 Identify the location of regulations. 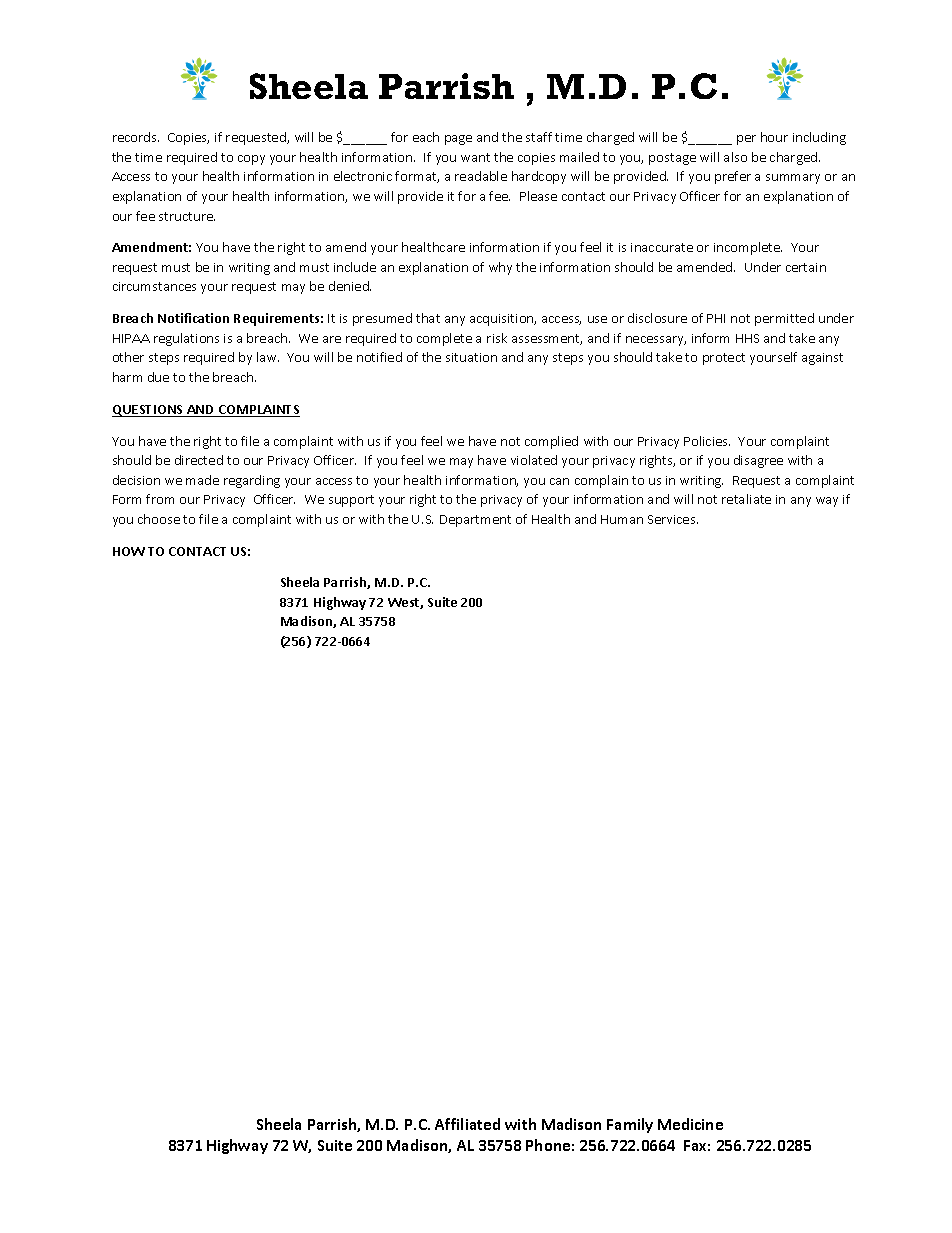
(186, 339).
